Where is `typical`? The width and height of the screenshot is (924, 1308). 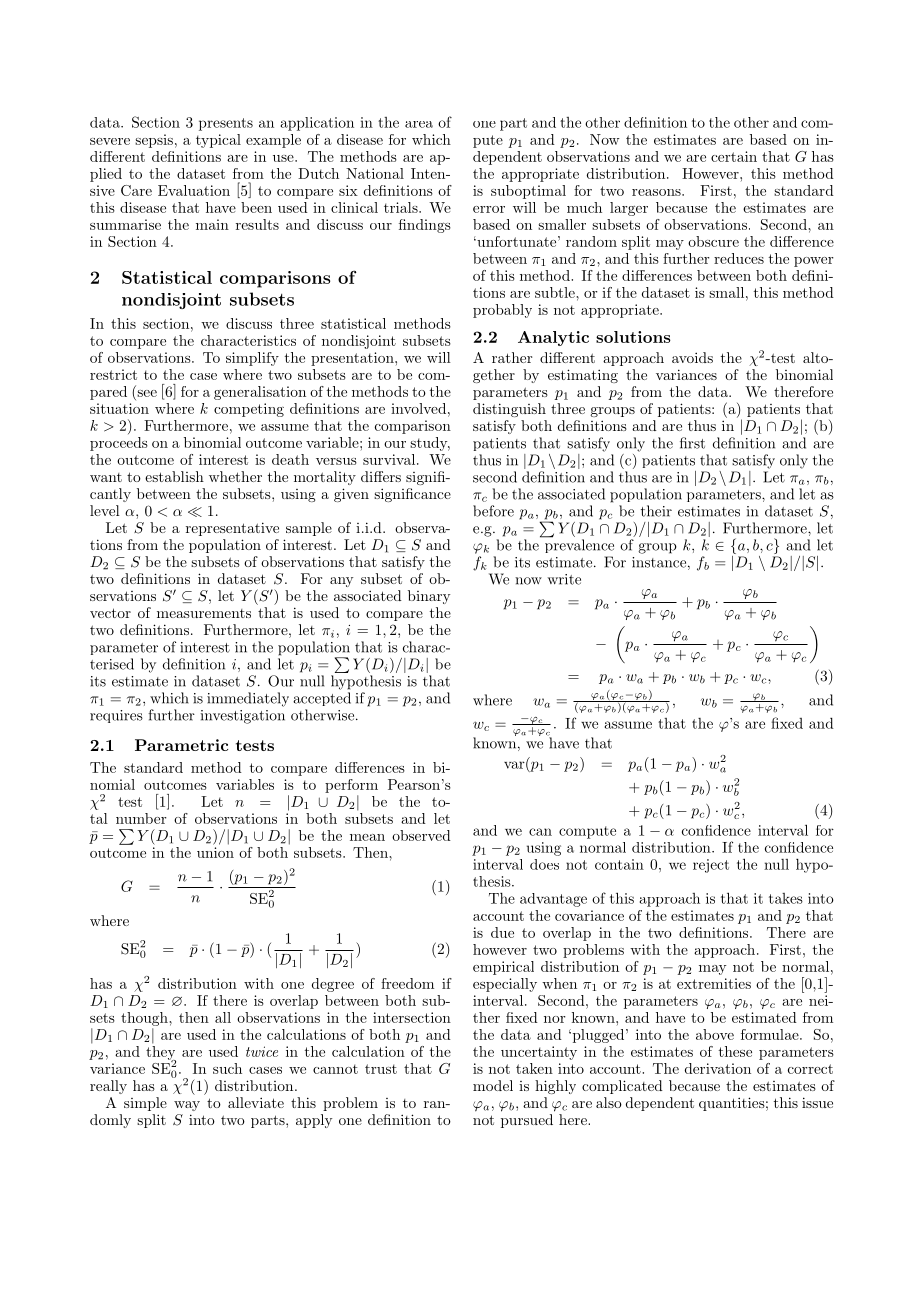
typical is located at coordinates (218, 141).
